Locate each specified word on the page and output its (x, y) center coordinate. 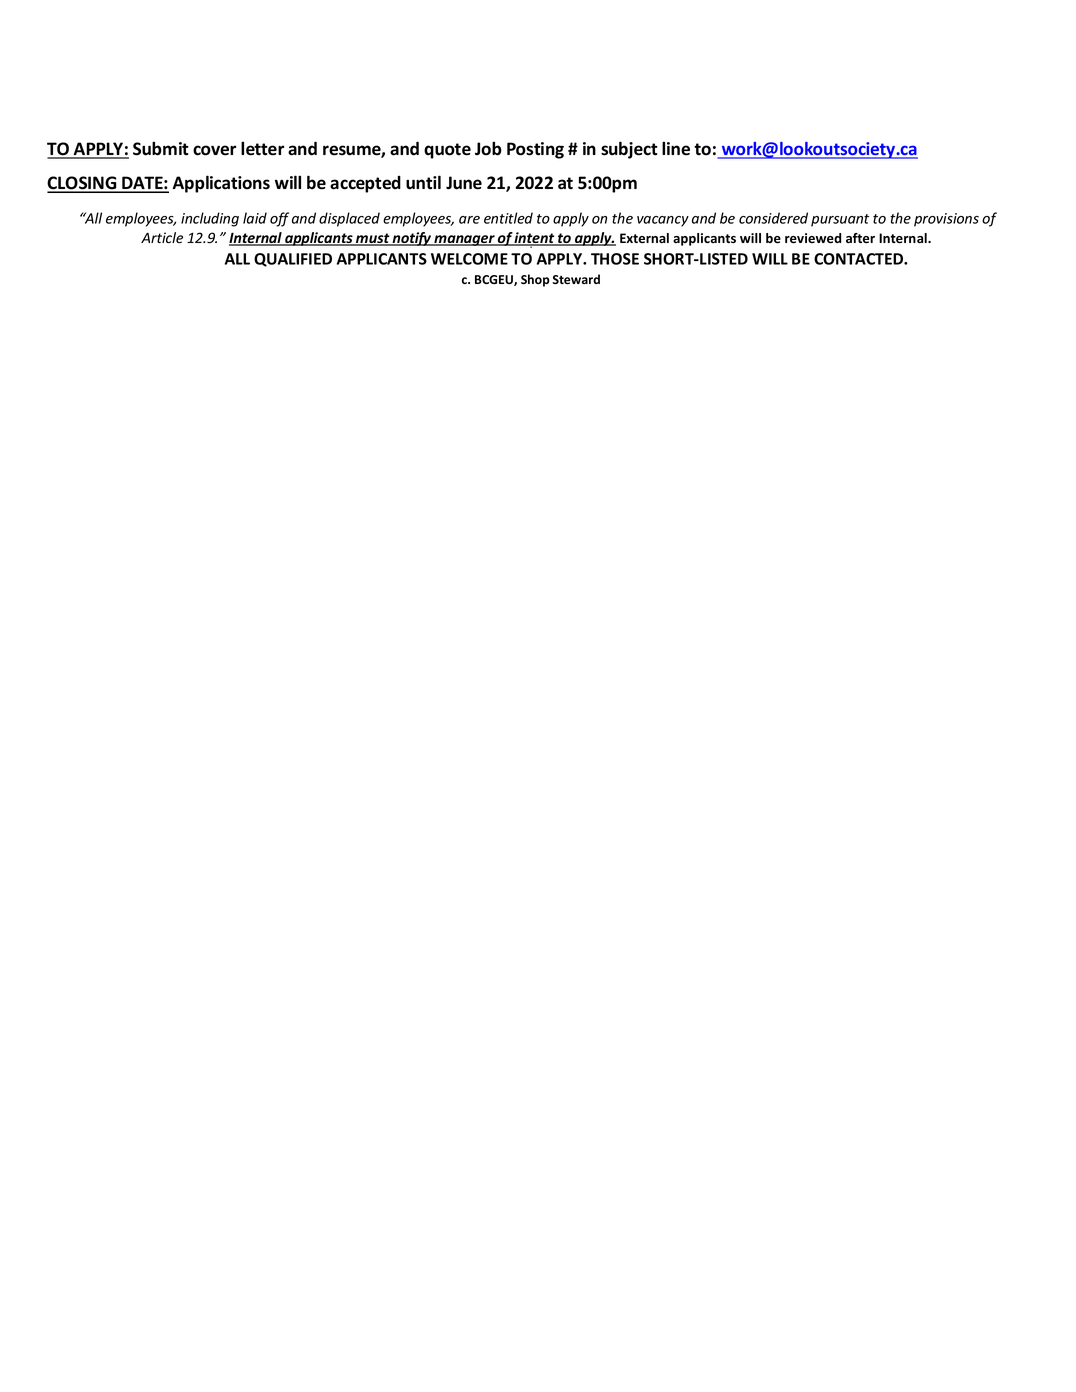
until (423, 182)
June (464, 183)
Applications (221, 184)
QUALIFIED (293, 260)
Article (162, 238)
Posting (535, 150)
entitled (508, 218)
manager (464, 240)
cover (214, 150)
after (860, 238)
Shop (535, 280)
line (676, 148)
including (210, 219)
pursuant (840, 220)
